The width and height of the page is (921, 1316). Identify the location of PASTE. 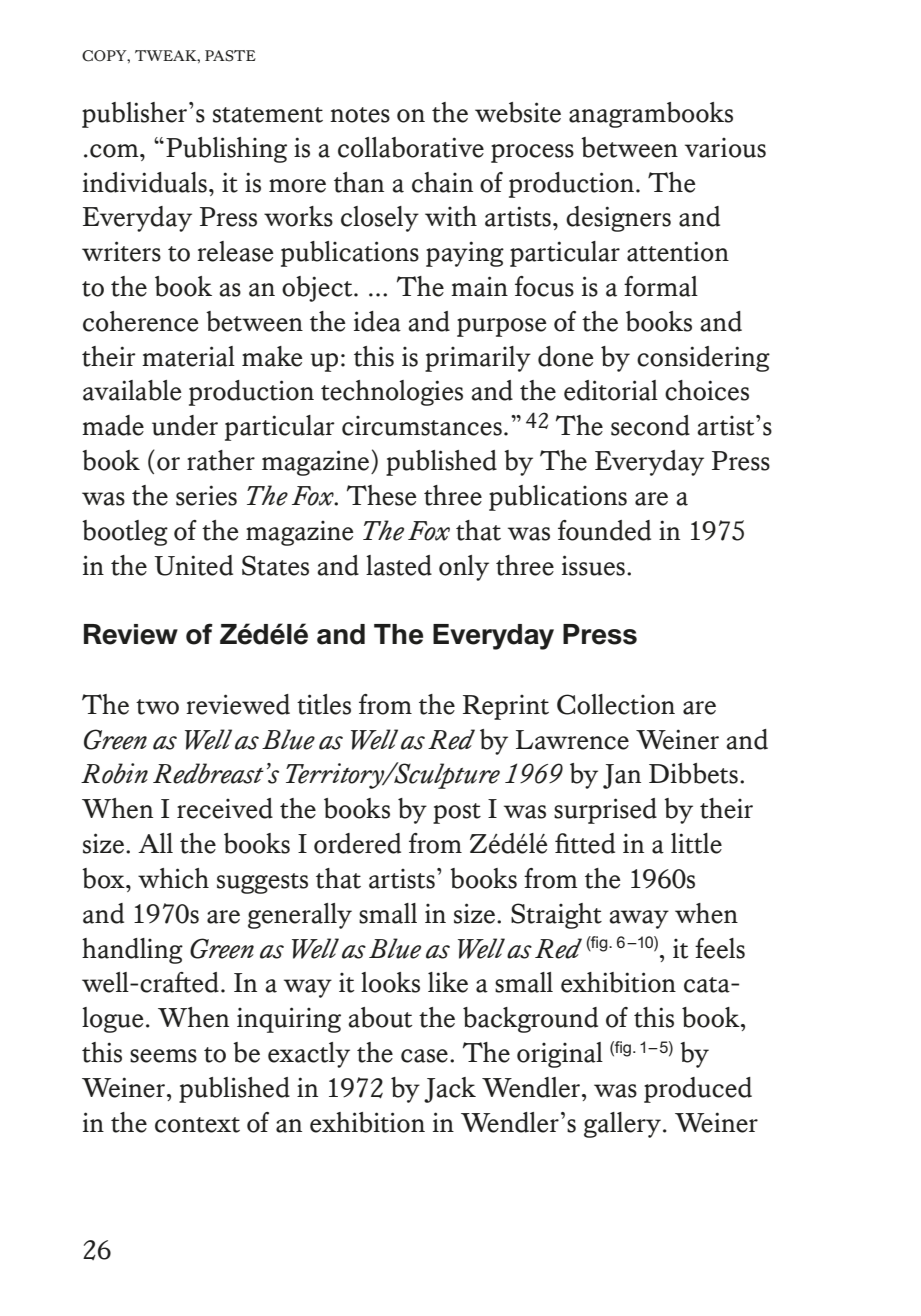
(230, 56).
